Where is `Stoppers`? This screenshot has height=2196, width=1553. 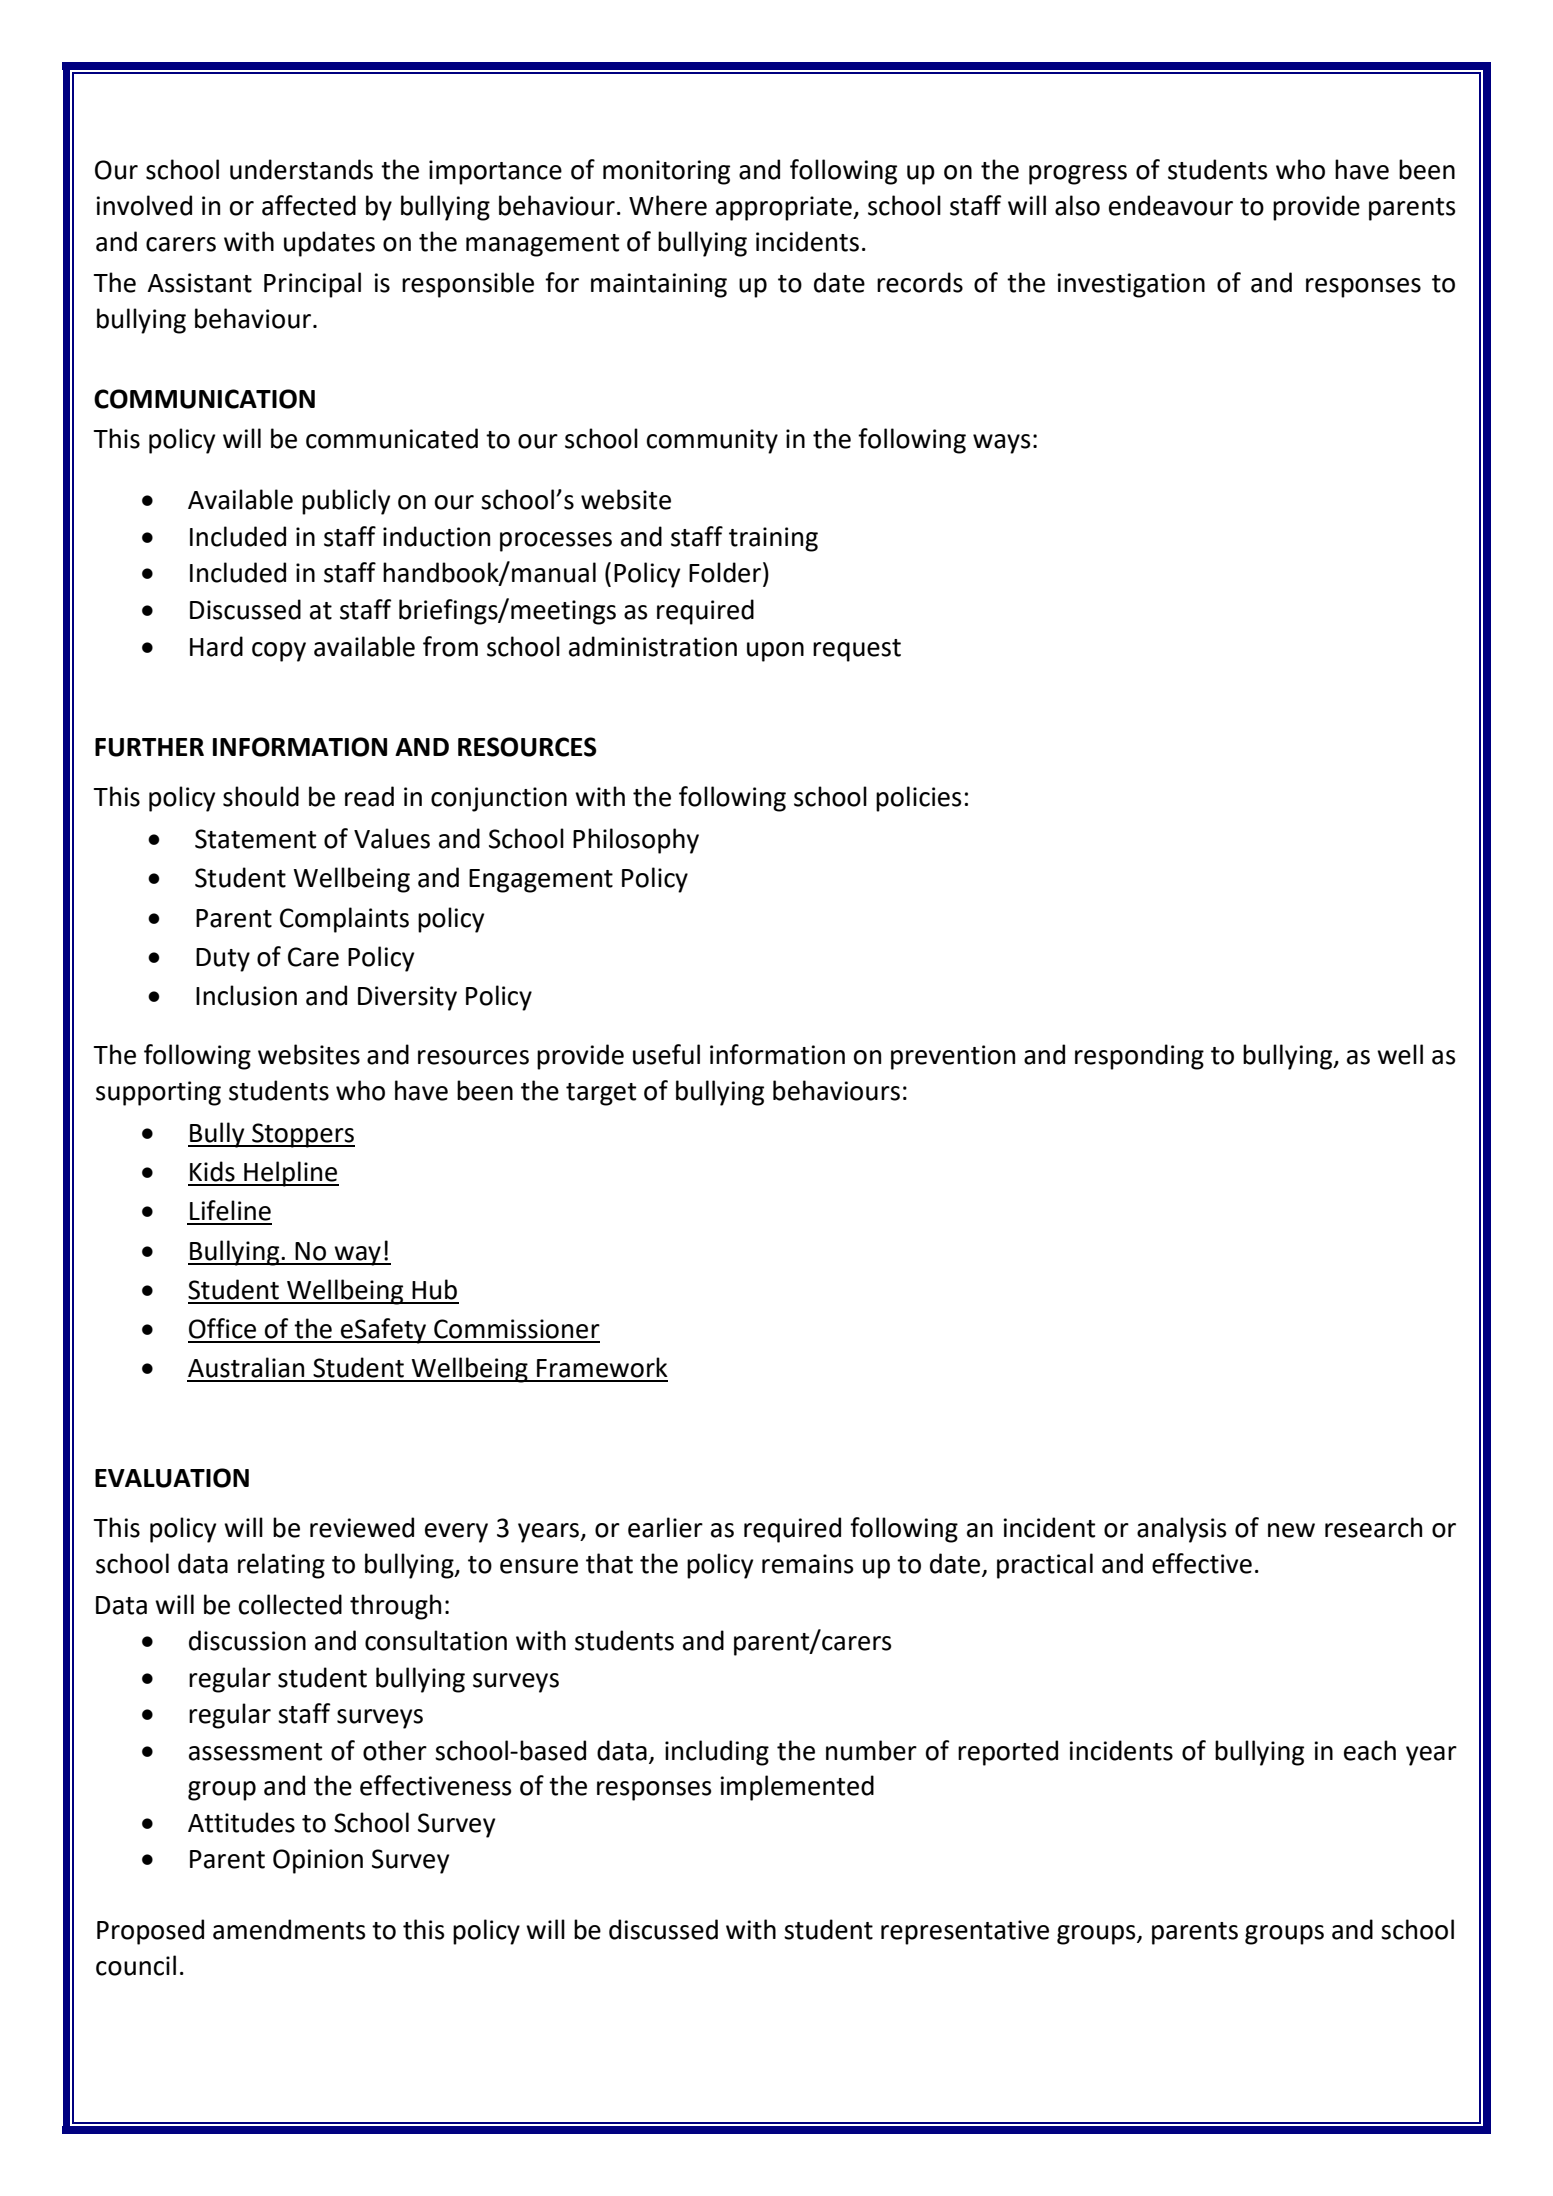
Stoppers is located at coordinates (302, 1135).
